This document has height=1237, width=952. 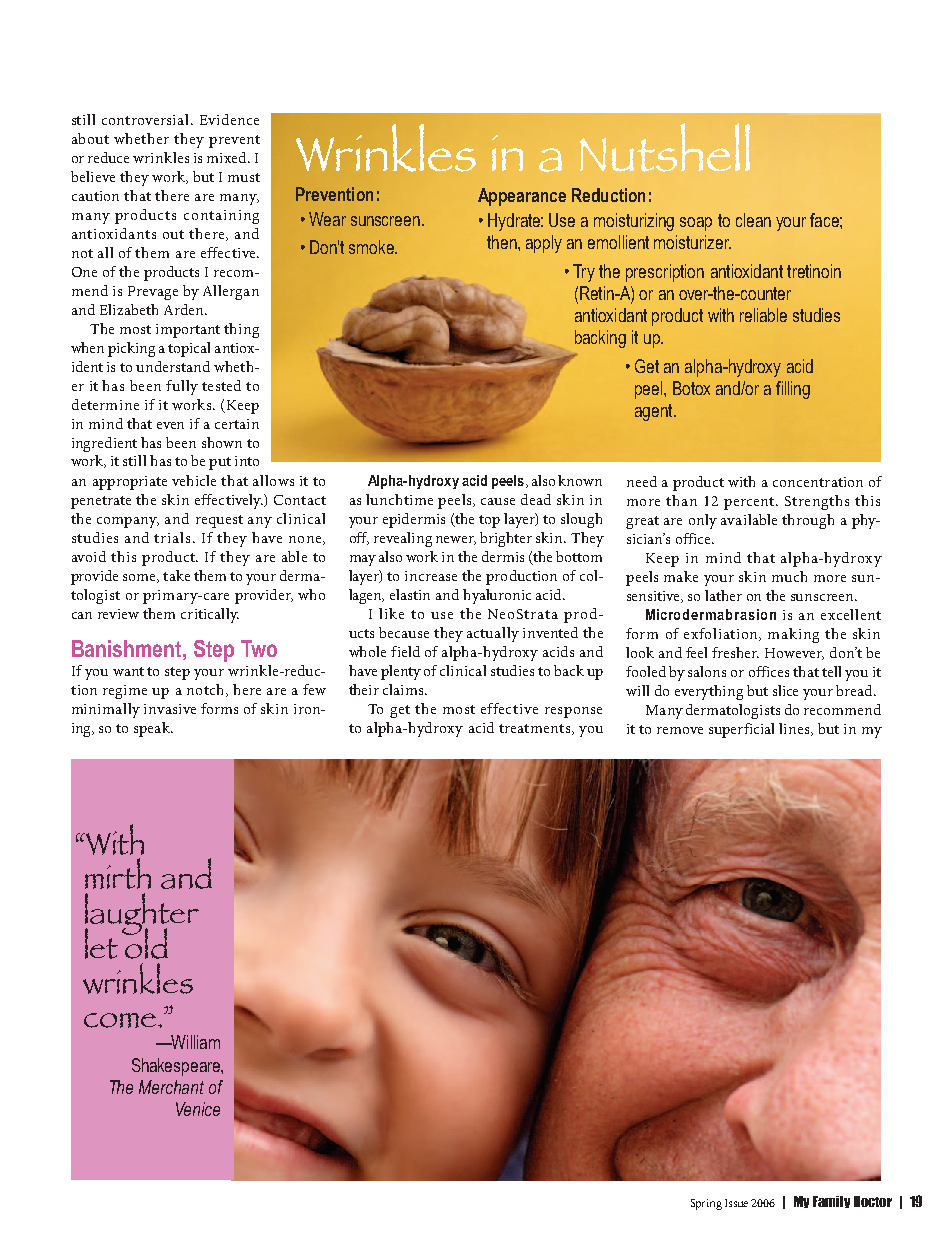 What do you see at coordinates (198, 1109) in the document?
I see `Venice` at bounding box center [198, 1109].
